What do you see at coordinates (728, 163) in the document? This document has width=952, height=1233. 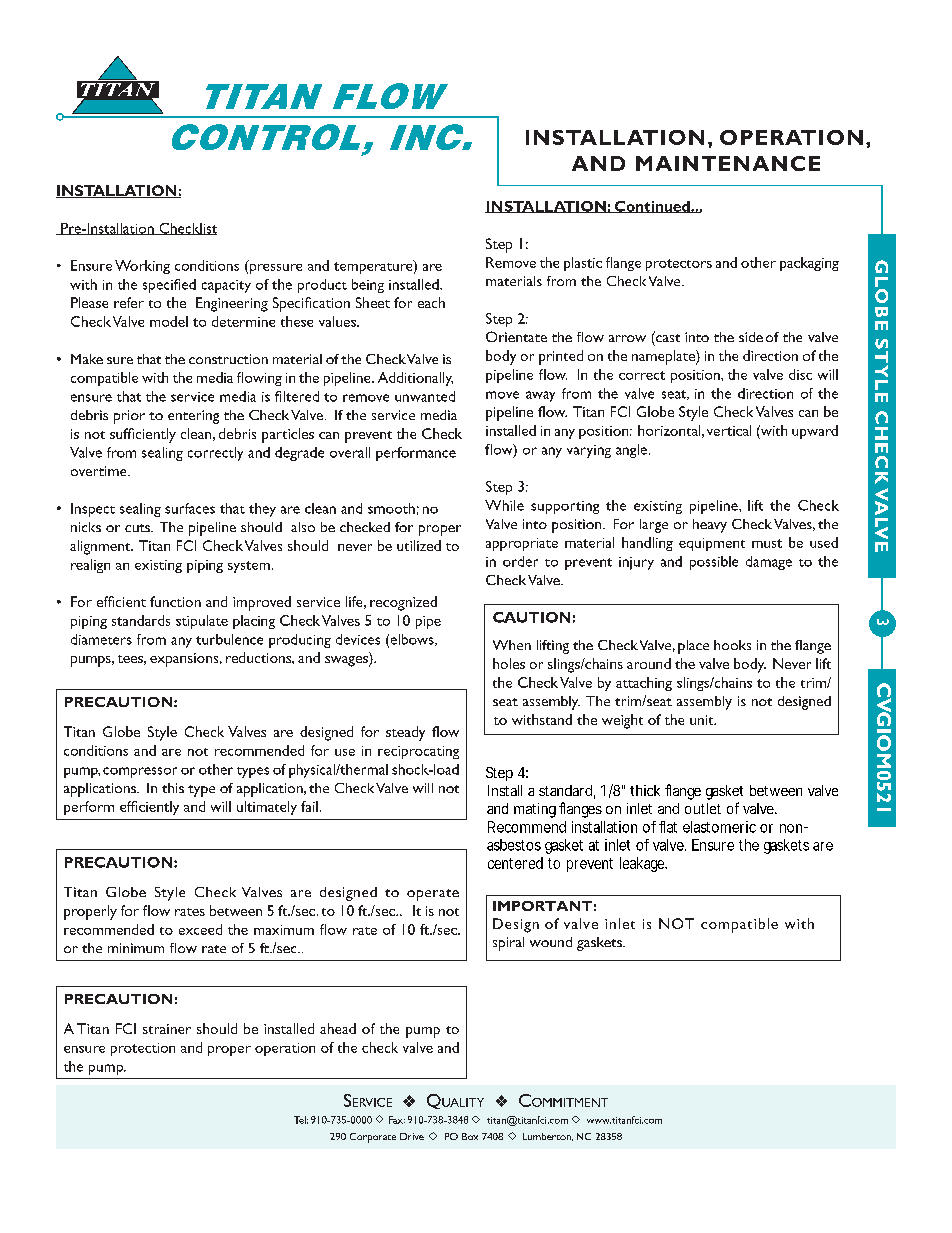 I see `MAINTENANCE` at bounding box center [728, 163].
